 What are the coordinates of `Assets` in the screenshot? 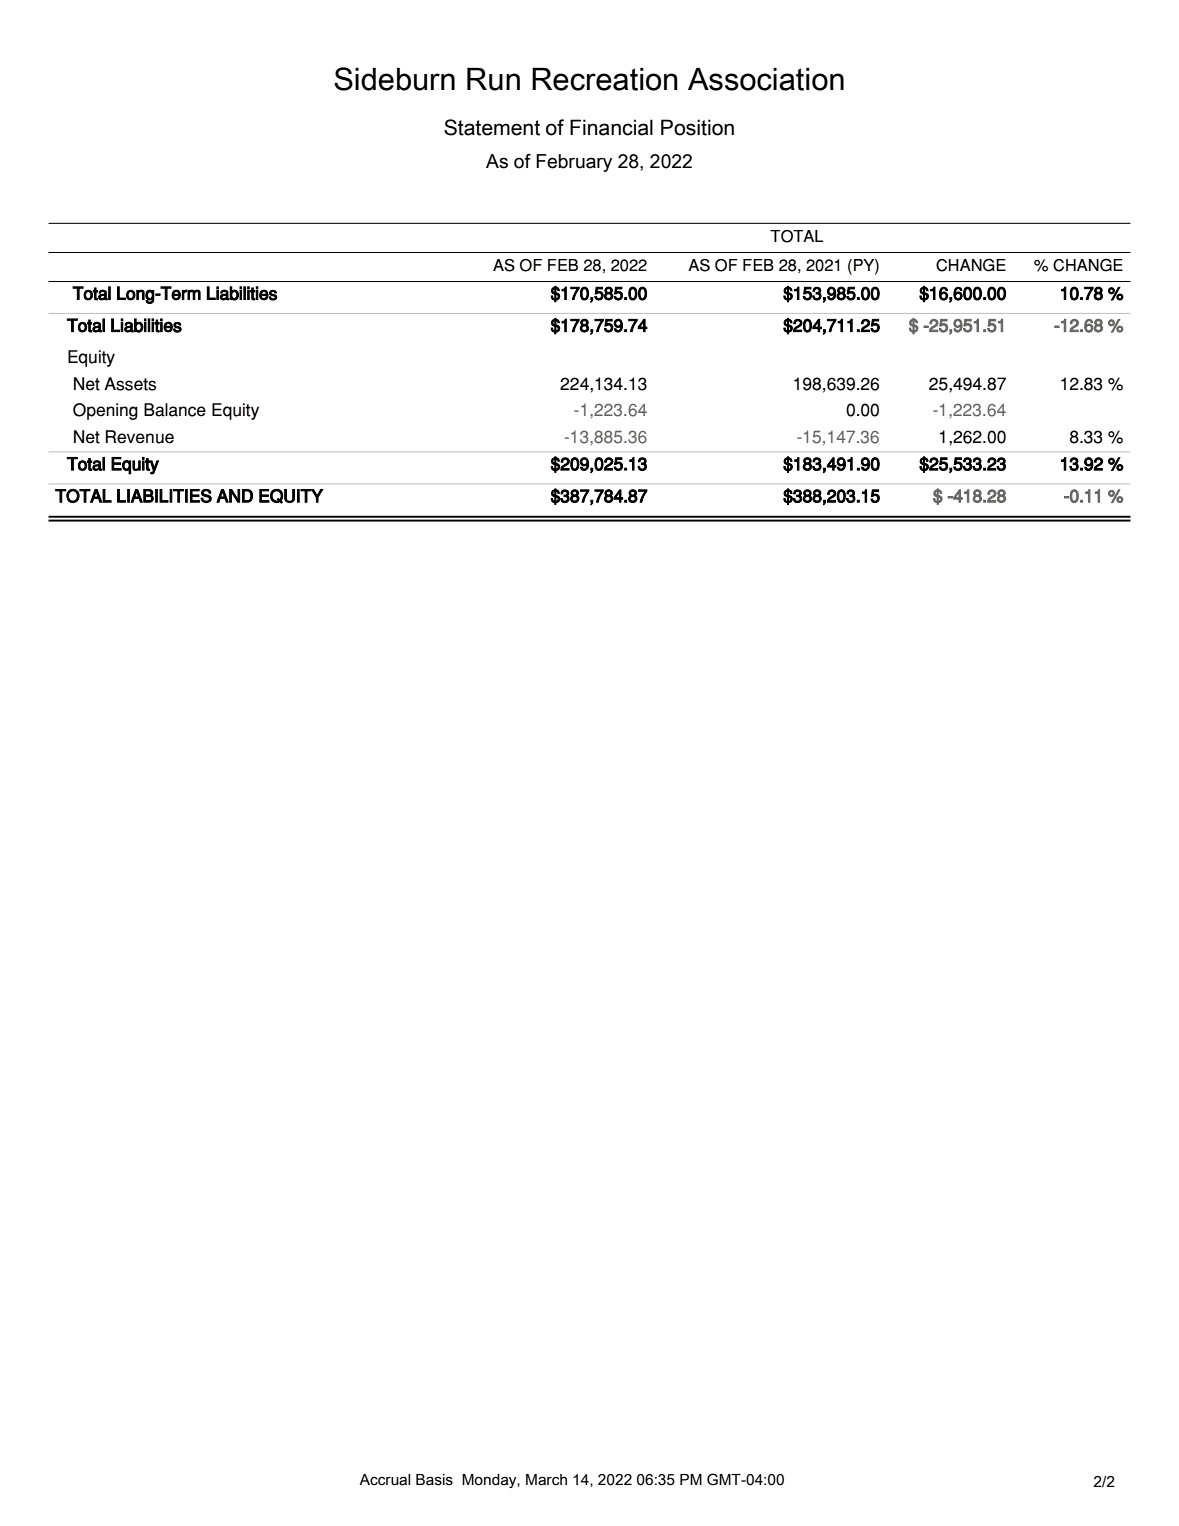 It's located at (130, 384).
